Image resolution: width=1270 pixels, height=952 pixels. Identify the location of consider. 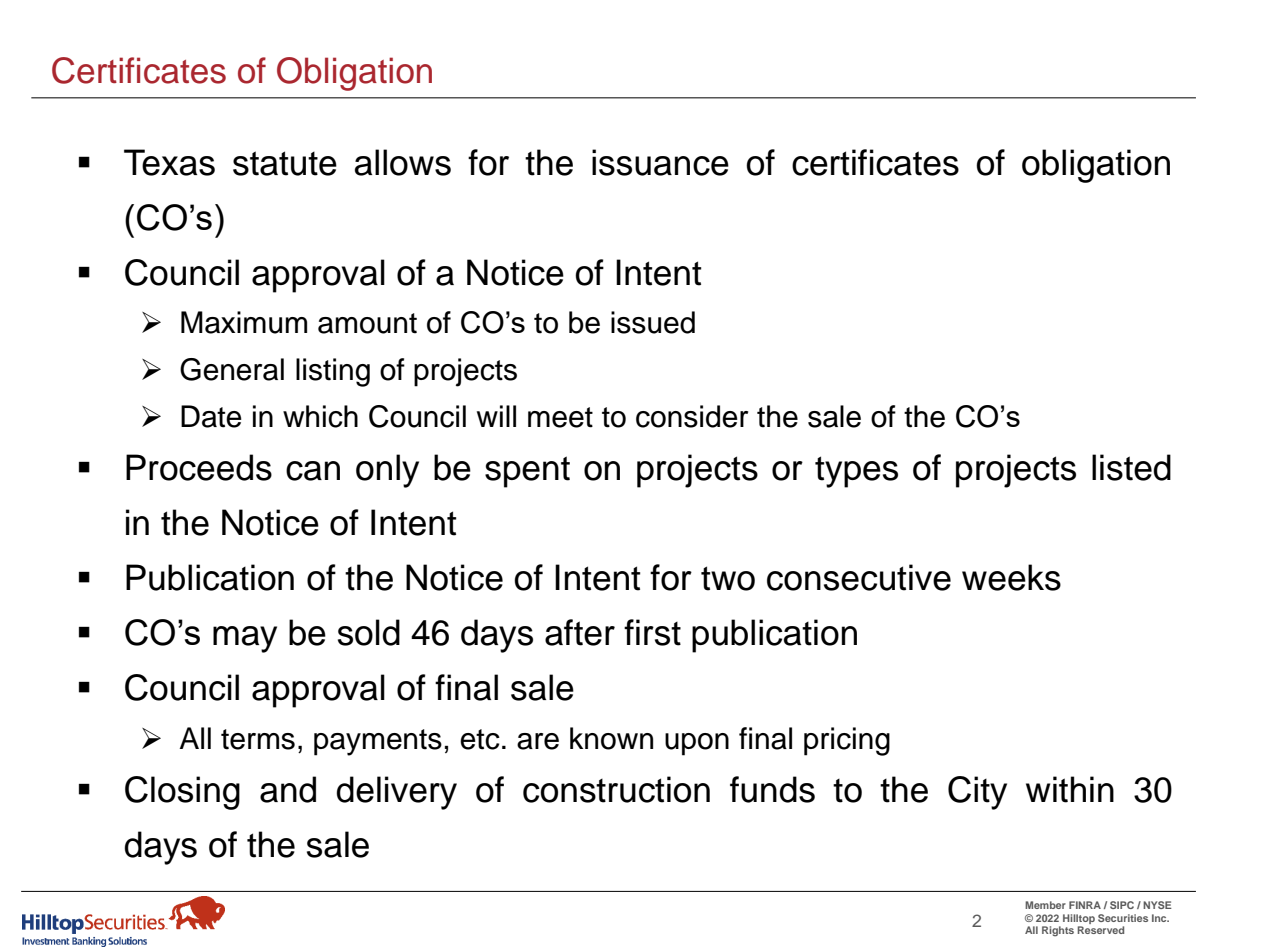
(692, 416).
